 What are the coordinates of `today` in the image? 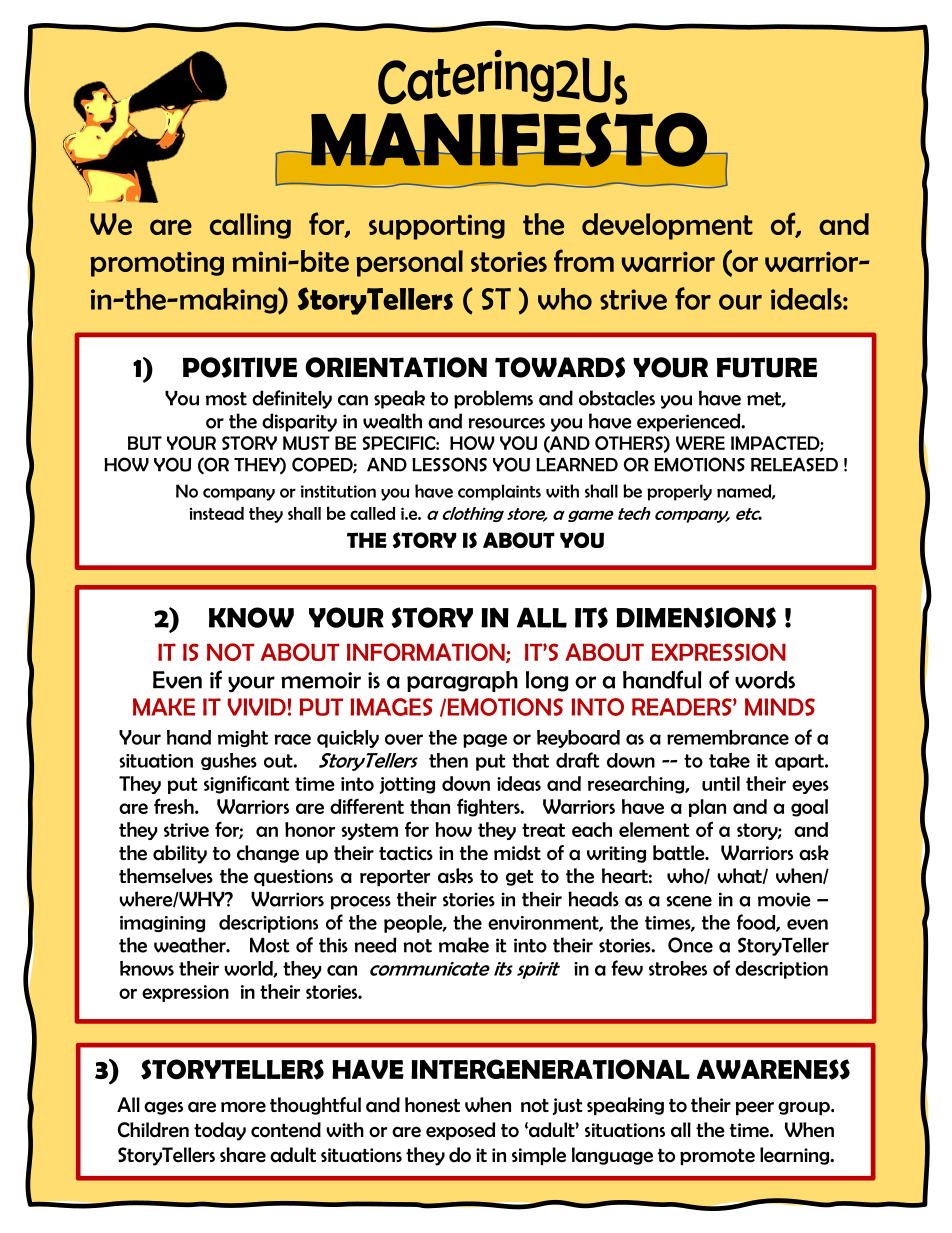 It's located at (220, 1131).
